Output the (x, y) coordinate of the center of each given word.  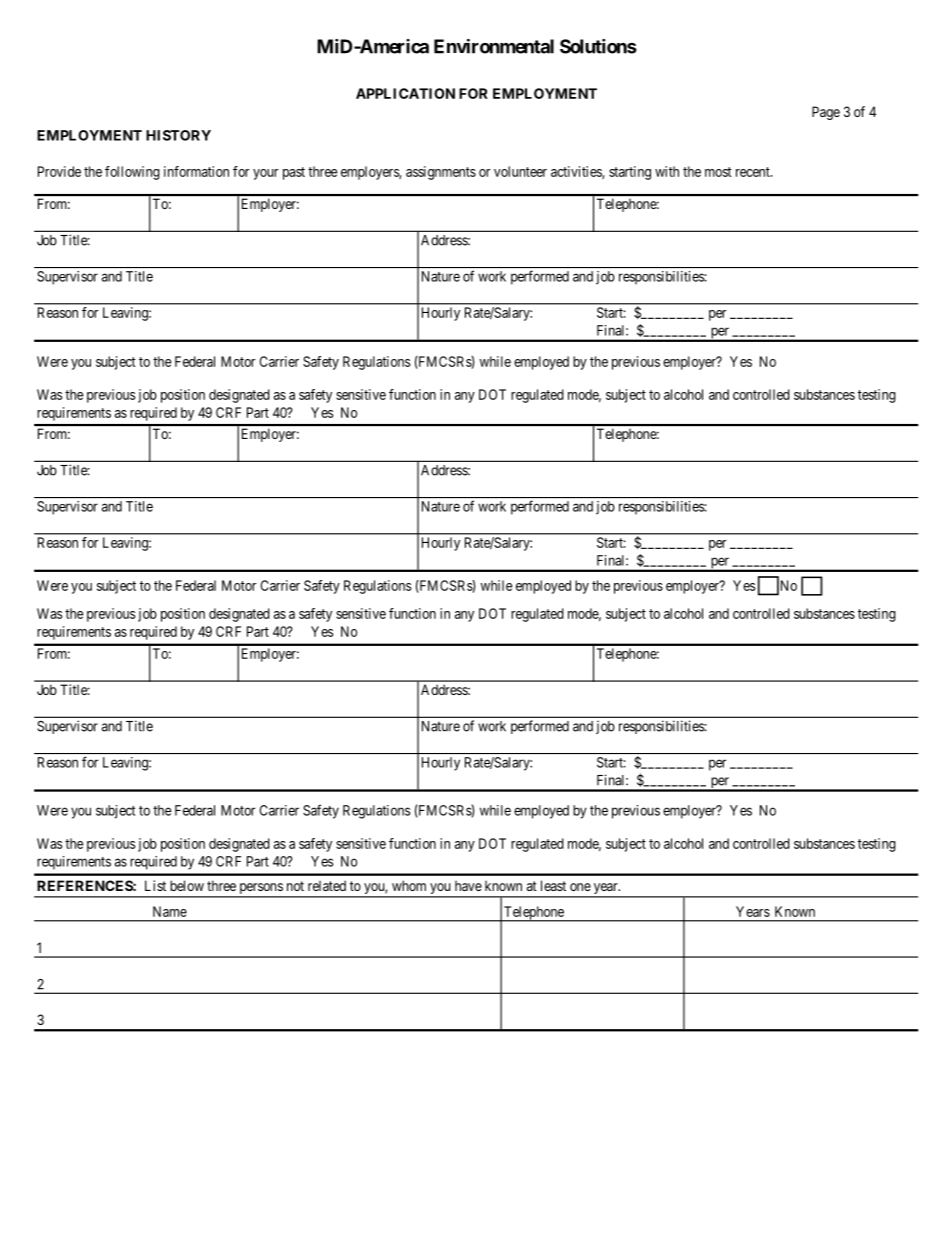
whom (409, 885)
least (553, 885)
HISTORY (178, 135)
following (132, 173)
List (155, 885)
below (187, 885)
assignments (441, 173)
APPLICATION (405, 93)
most (718, 172)
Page (826, 113)
